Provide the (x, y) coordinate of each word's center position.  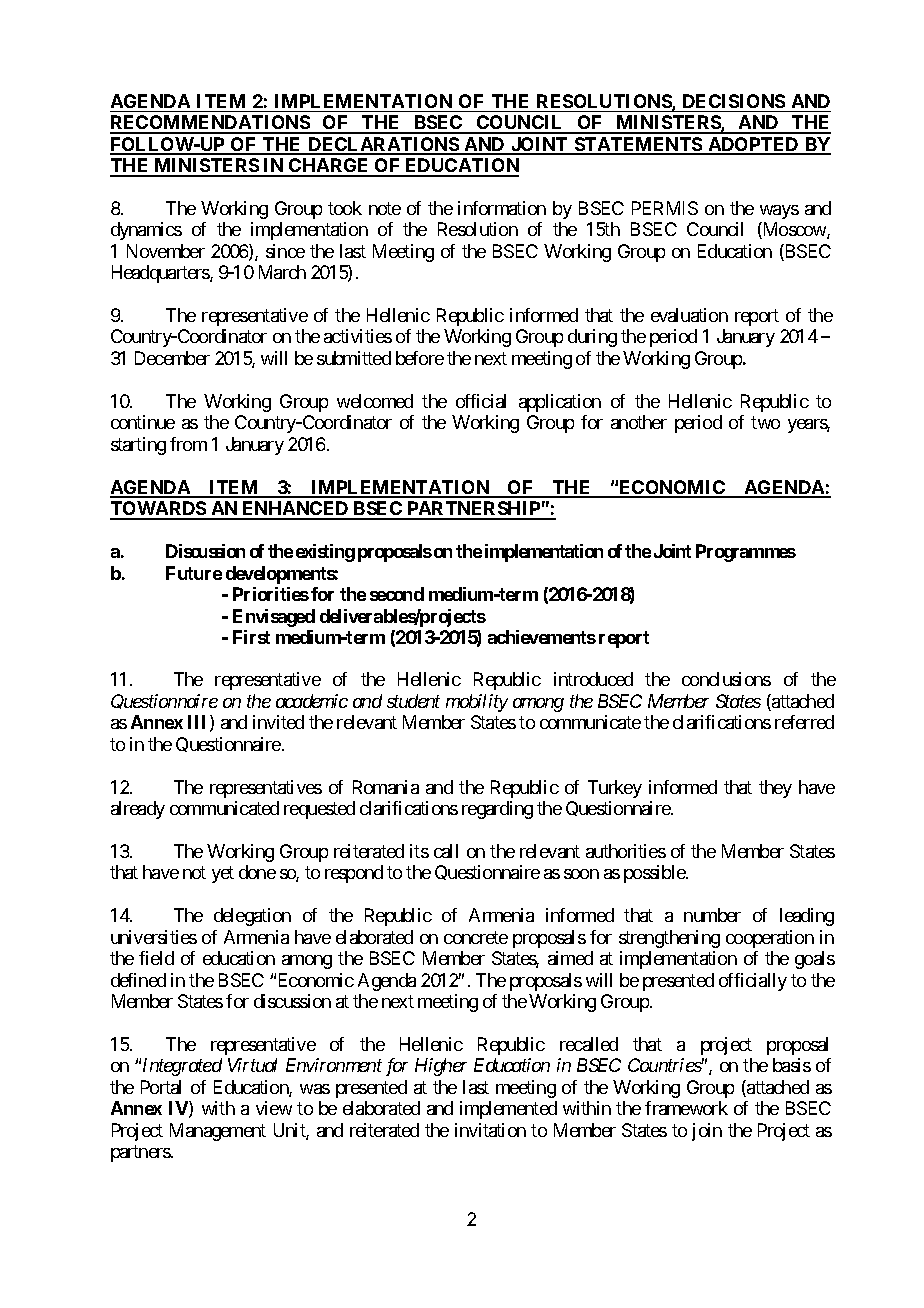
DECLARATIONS (383, 145)
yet (223, 875)
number (712, 915)
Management (218, 1132)
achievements (542, 637)
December (172, 358)
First (251, 637)
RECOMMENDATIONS (211, 124)
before (420, 358)
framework (686, 1108)
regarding (497, 810)
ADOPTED (753, 145)
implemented (508, 1110)
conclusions (726, 679)
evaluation (689, 315)
